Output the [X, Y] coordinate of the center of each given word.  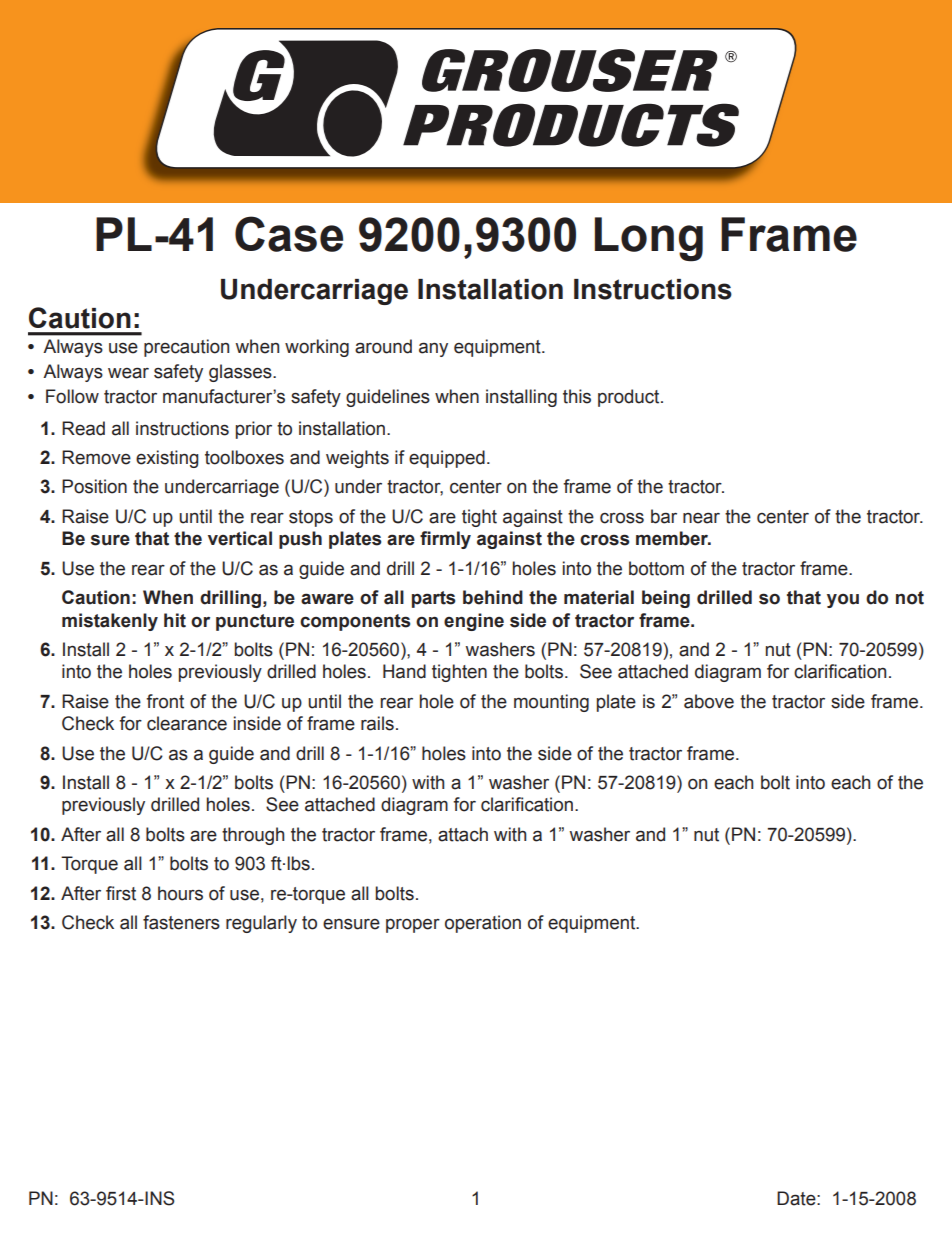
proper [413, 926]
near [701, 518]
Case [289, 234]
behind [493, 597]
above [709, 701]
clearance [187, 723]
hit [175, 620]
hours [180, 893]
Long [649, 239]
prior [254, 430]
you [843, 601]
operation [483, 924]
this [577, 396]
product [630, 398]
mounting [551, 703]
